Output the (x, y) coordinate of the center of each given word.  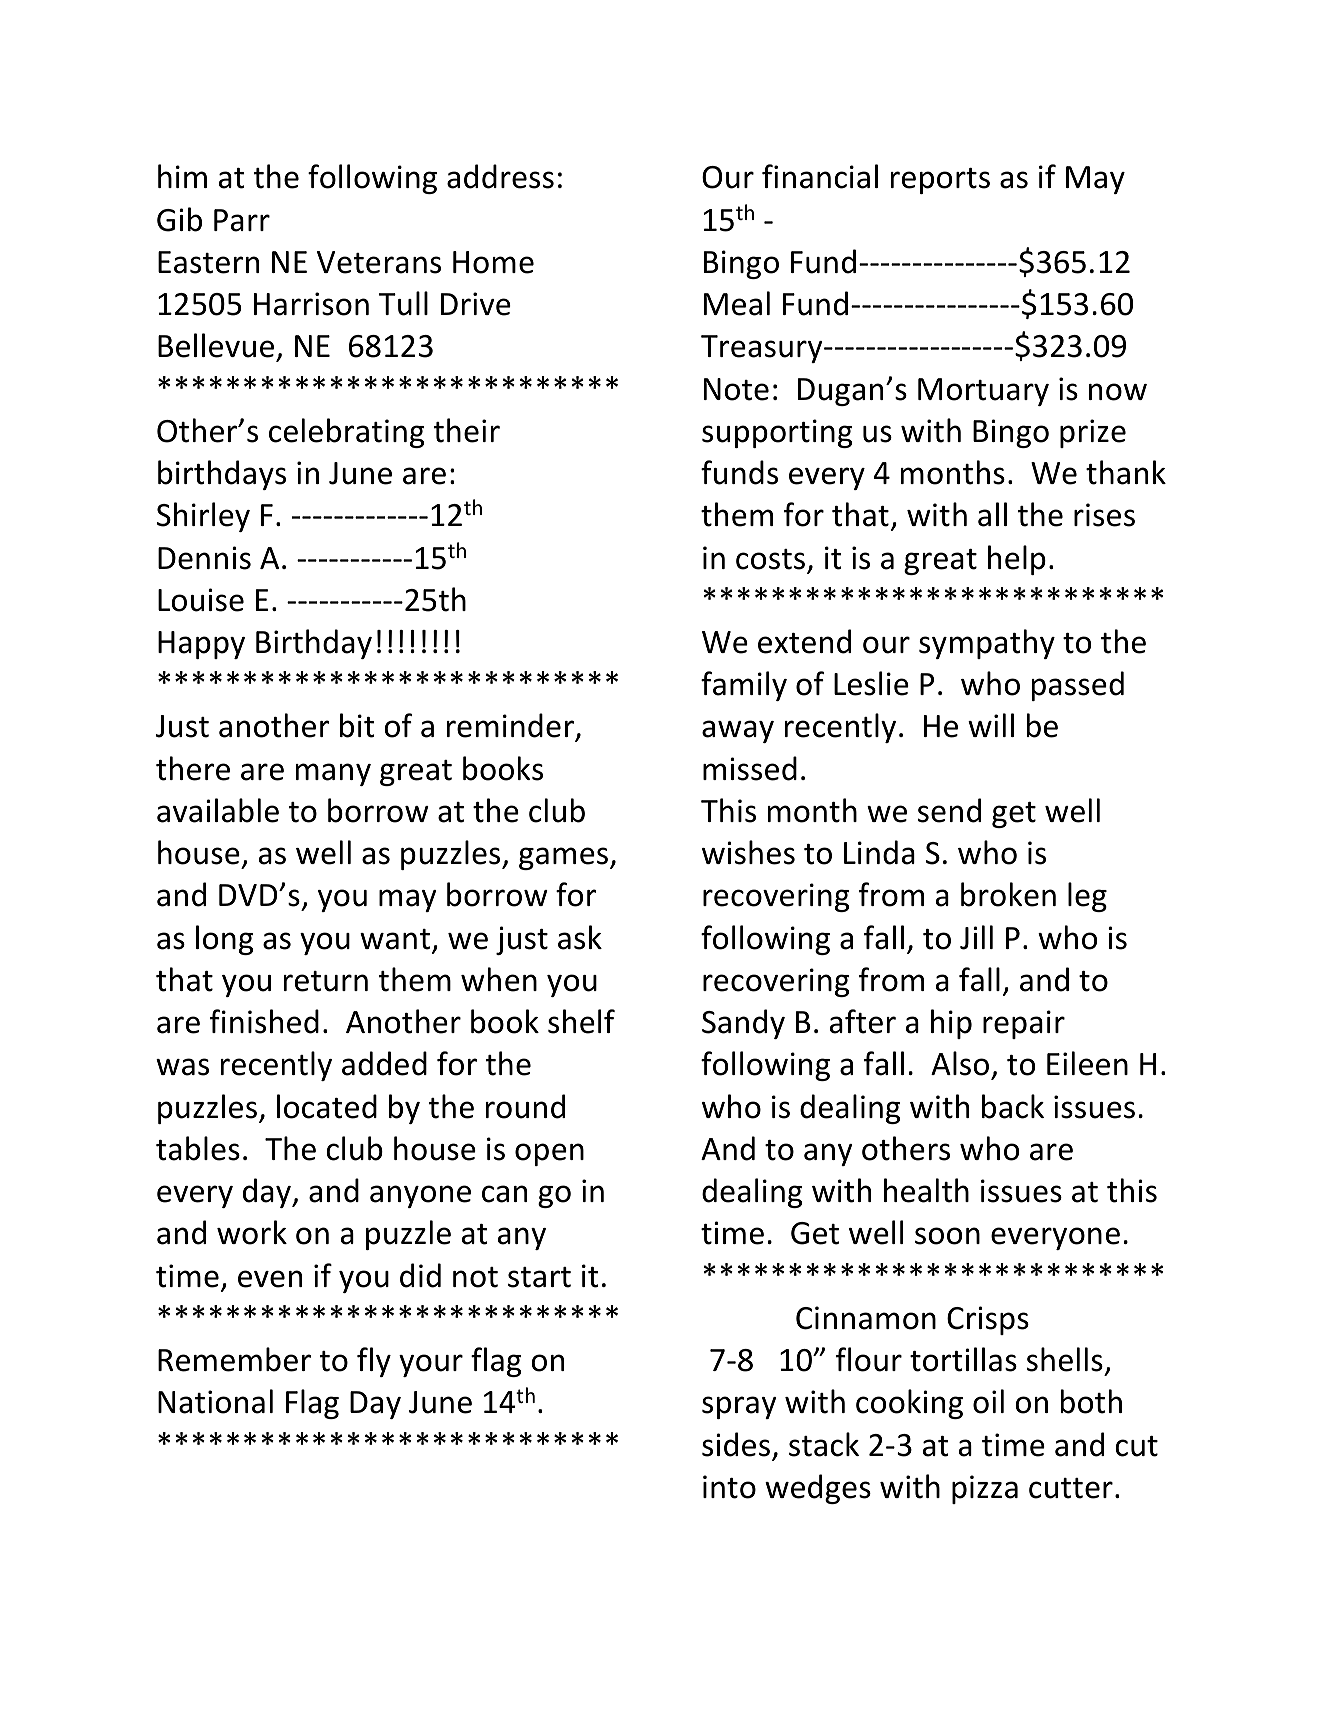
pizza (985, 1489)
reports (940, 181)
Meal (737, 303)
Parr (242, 220)
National (215, 1401)
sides (736, 1444)
